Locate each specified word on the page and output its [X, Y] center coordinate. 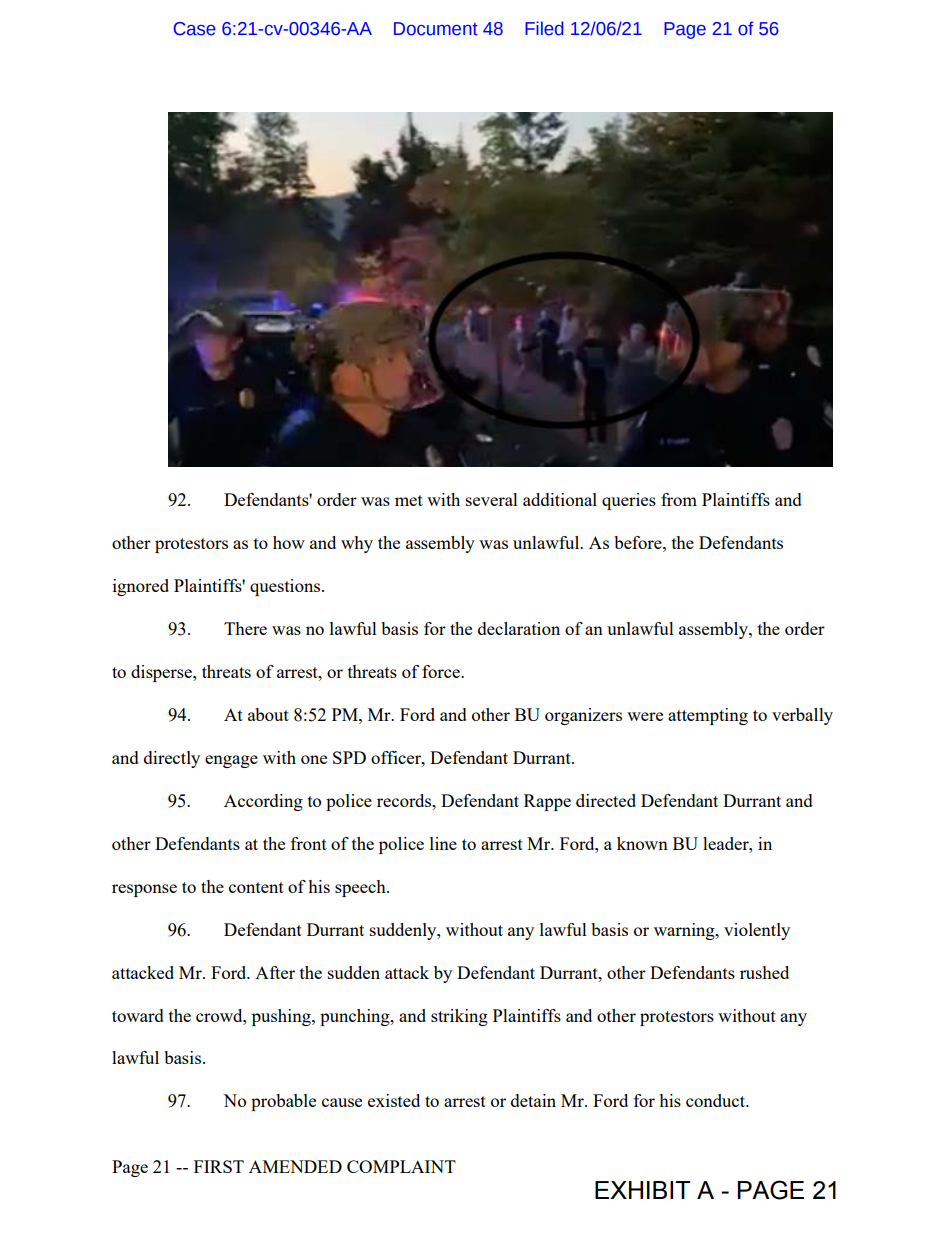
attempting [708, 716]
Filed [544, 28]
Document [436, 29]
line [443, 843]
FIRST [219, 1166]
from [679, 499]
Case [195, 29]
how [289, 542]
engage [231, 761]
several [492, 499]
